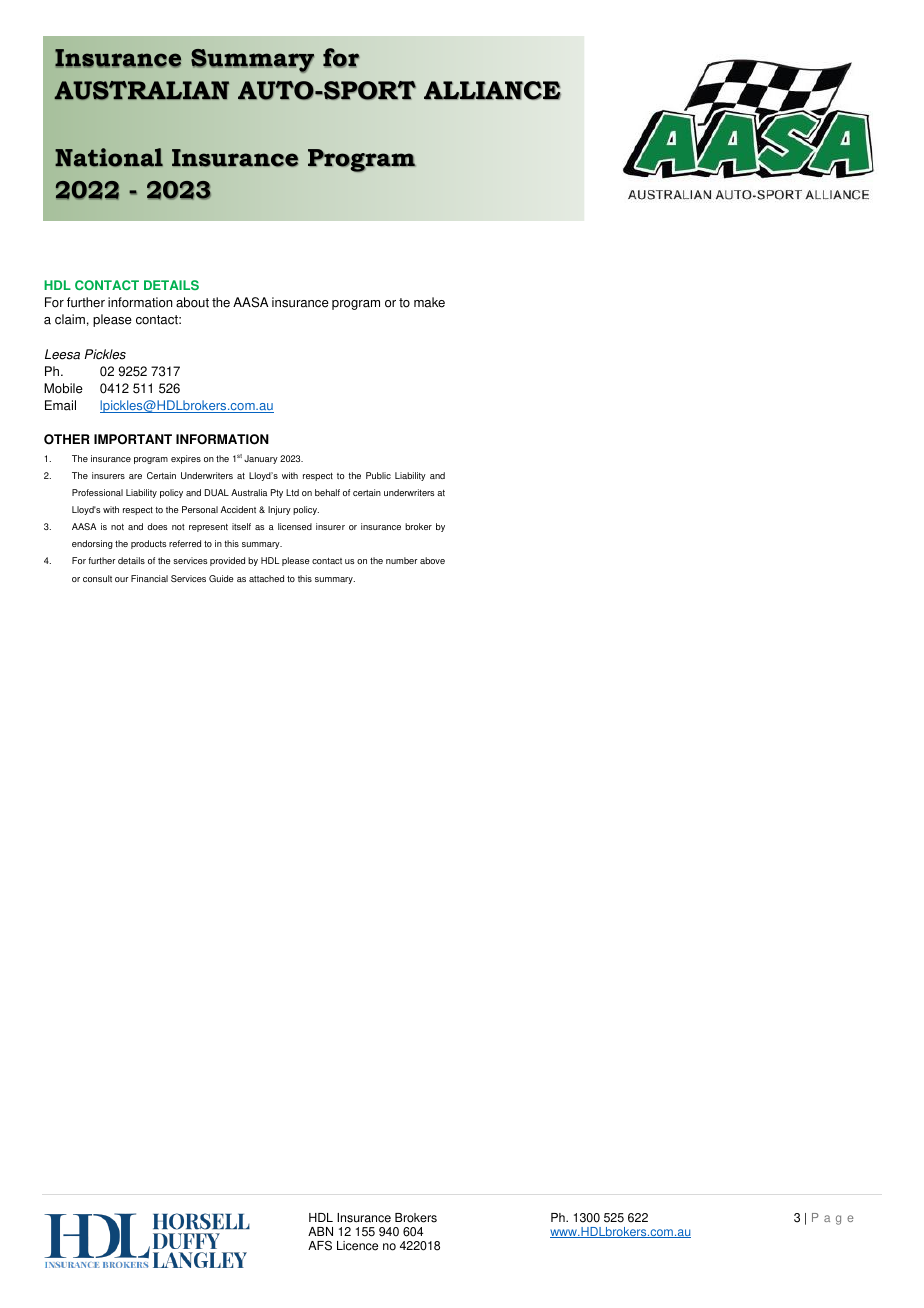 Image resolution: width=924 pixels, height=1308 pixels. What do you see at coordinates (192, 302) in the document?
I see `about` at bounding box center [192, 302].
